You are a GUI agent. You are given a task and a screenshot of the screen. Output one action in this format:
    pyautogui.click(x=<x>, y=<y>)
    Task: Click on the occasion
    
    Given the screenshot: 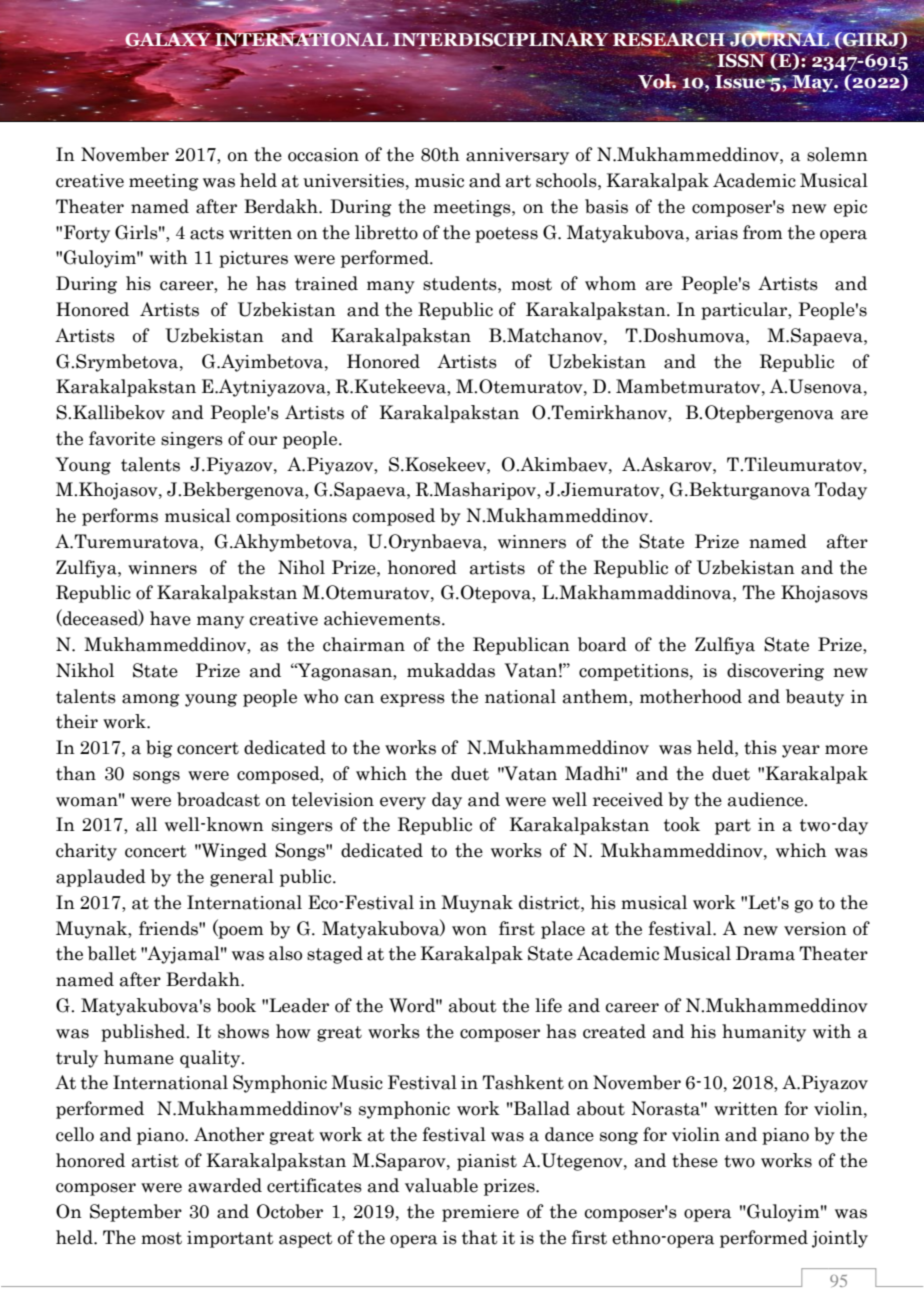 What is the action you would take?
    pyautogui.click(x=323, y=155)
